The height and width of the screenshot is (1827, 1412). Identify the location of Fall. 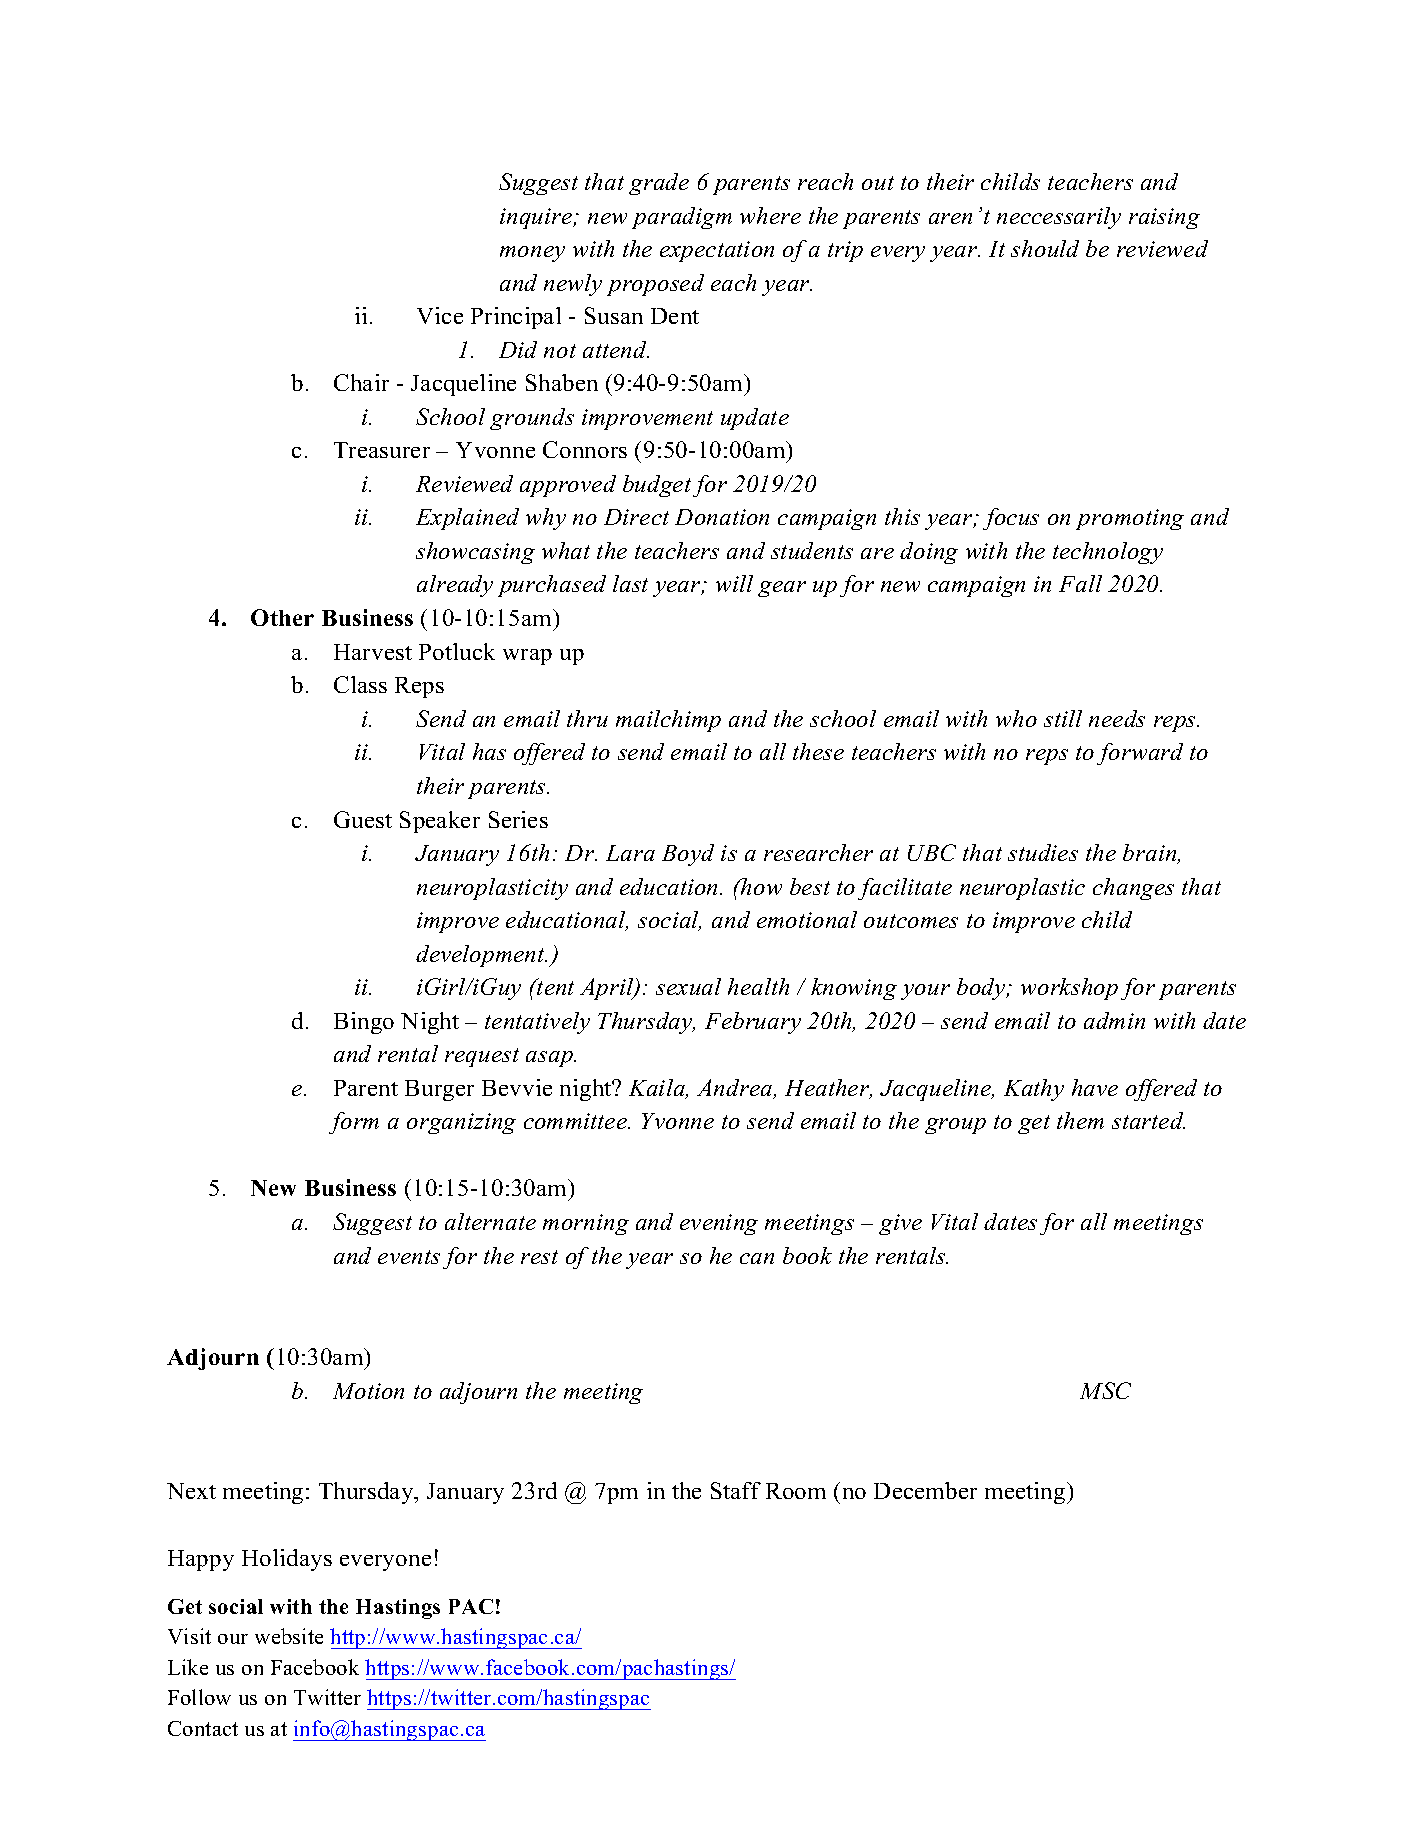
(1080, 583).
